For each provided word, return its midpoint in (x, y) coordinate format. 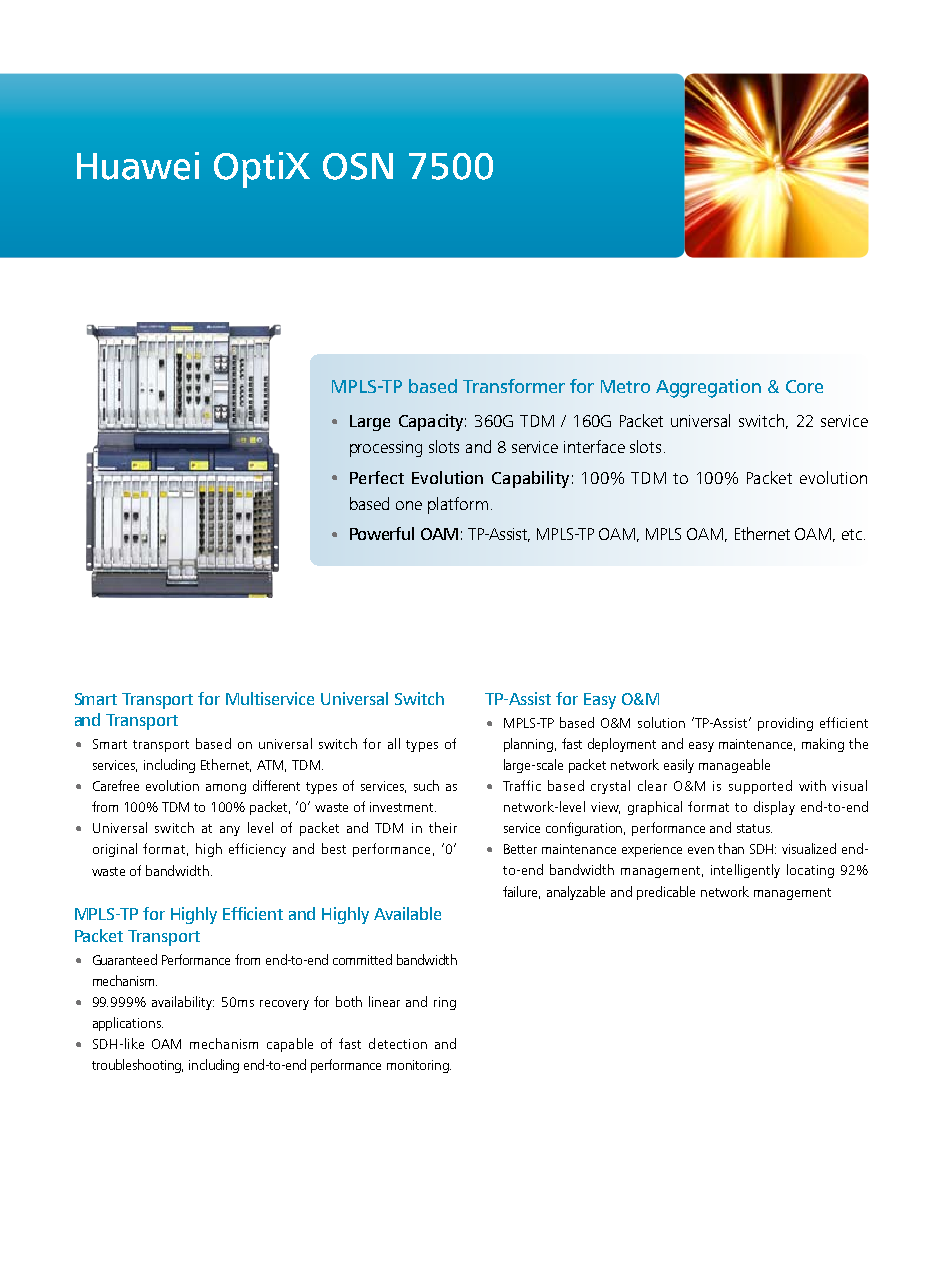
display (774, 808)
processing (386, 449)
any (230, 831)
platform (458, 505)
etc (852, 534)
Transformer (514, 386)
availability (183, 1003)
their (443, 827)
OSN (358, 166)
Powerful (382, 533)
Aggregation (708, 388)
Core (804, 386)
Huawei (138, 166)
